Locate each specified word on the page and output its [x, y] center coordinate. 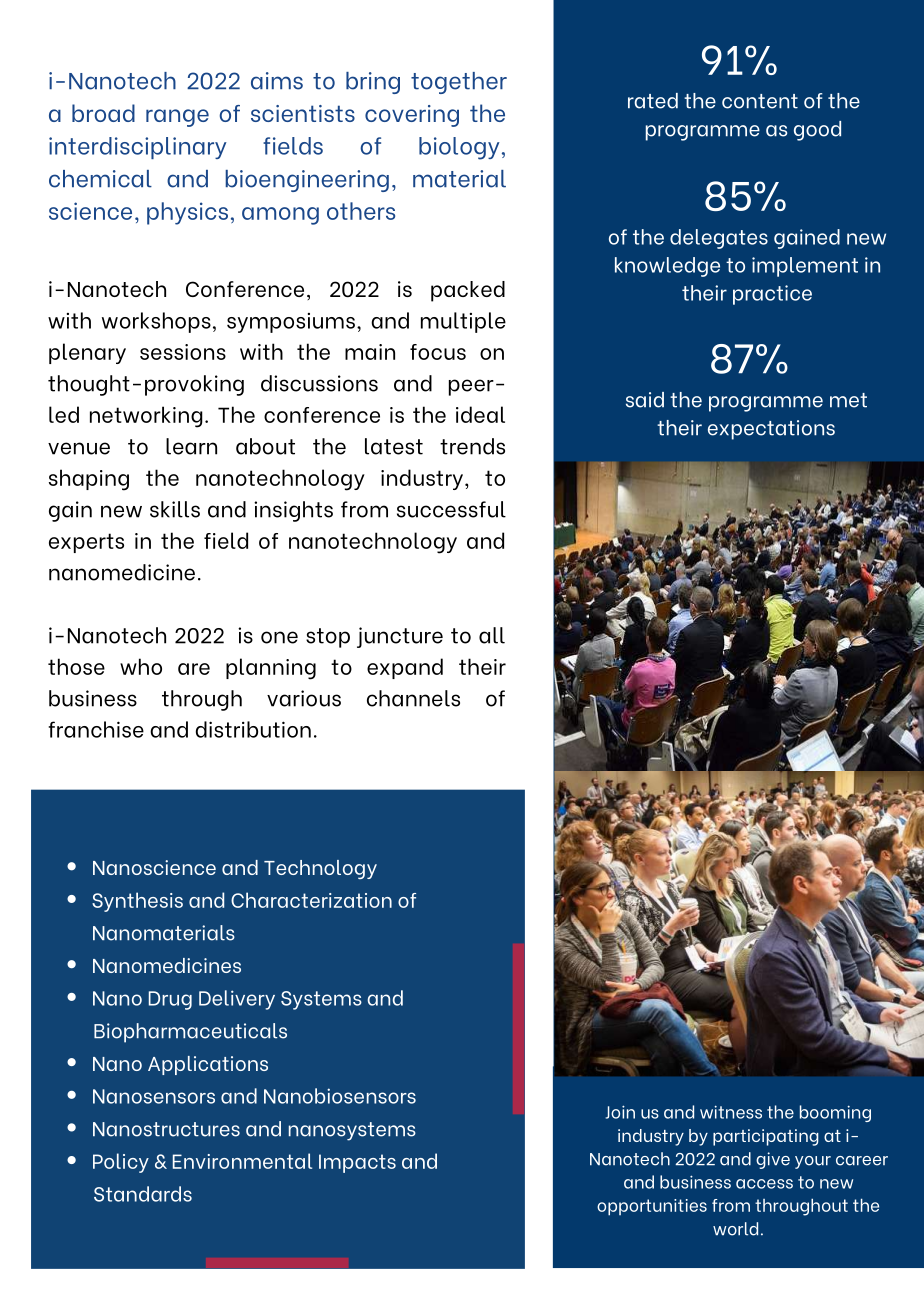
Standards [143, 1194]
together [459, 83]
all [492, 635]
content [760, 101]
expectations [771, 430]
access [764, 1184]
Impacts [357, 1163]
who [141, 666]
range [177, 118]
